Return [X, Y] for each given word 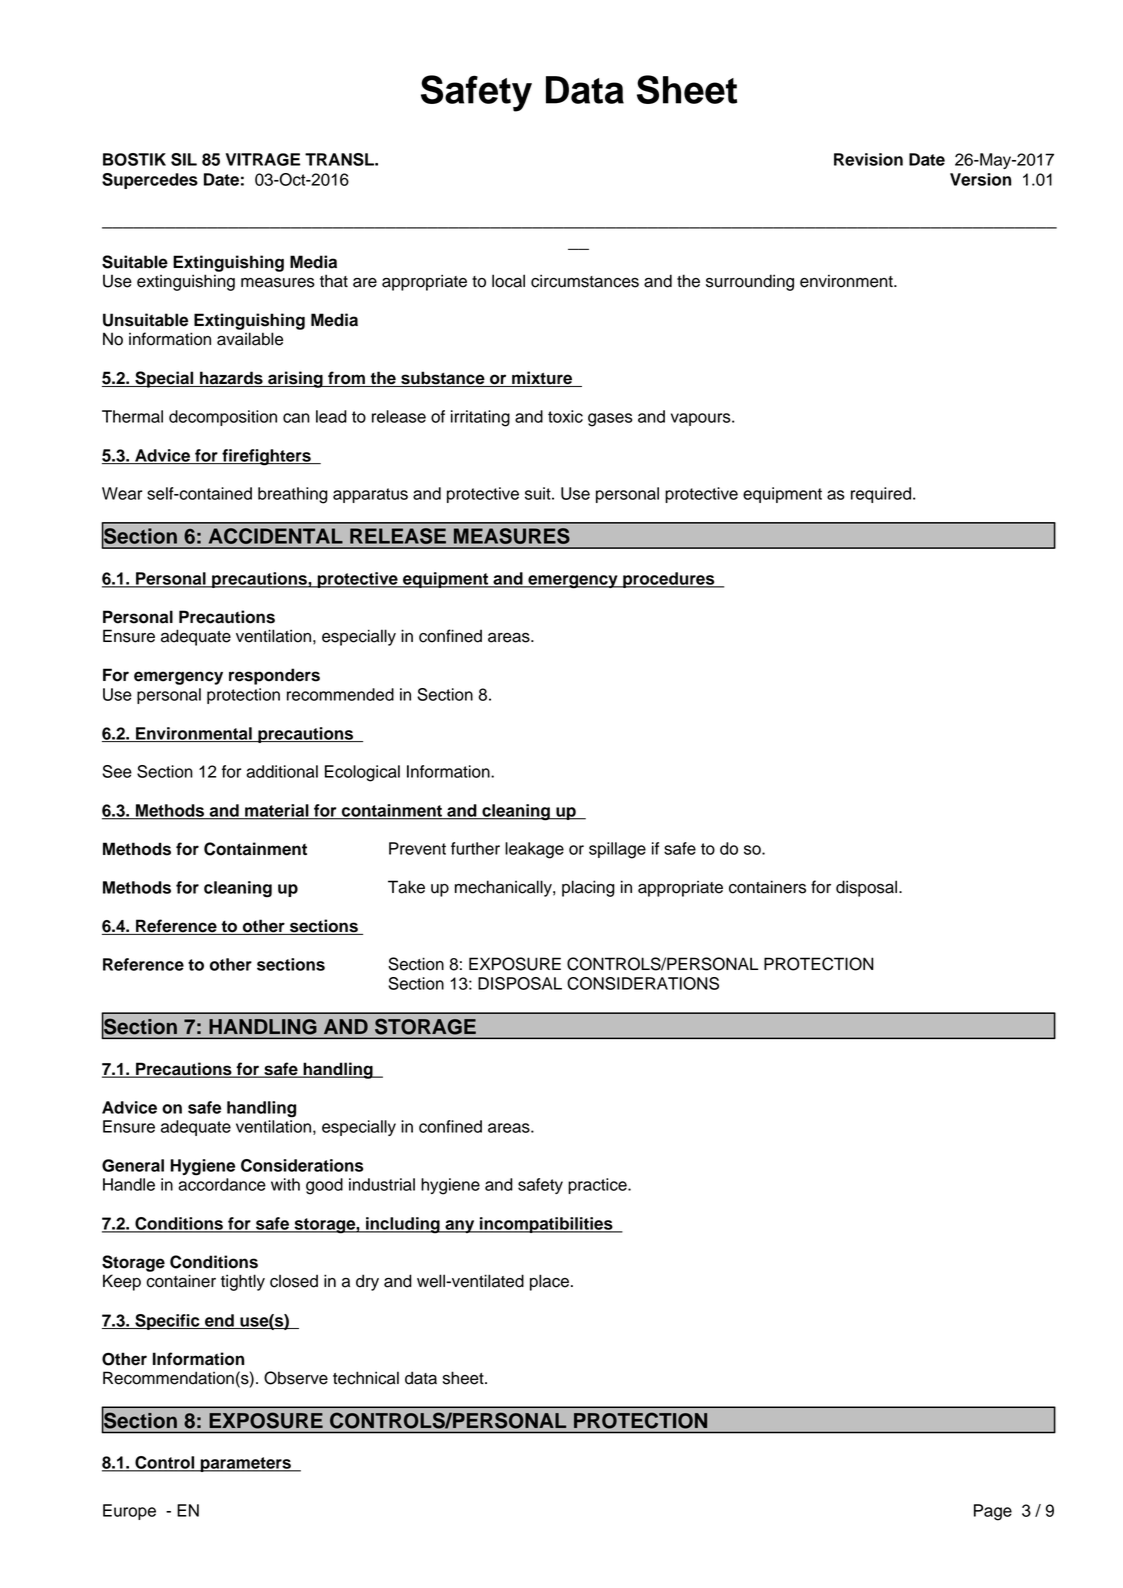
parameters [246, 1464]
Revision [868, 159]
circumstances [585, 281]
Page [993, 1512]
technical [366, 1378]
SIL [184, 159]
